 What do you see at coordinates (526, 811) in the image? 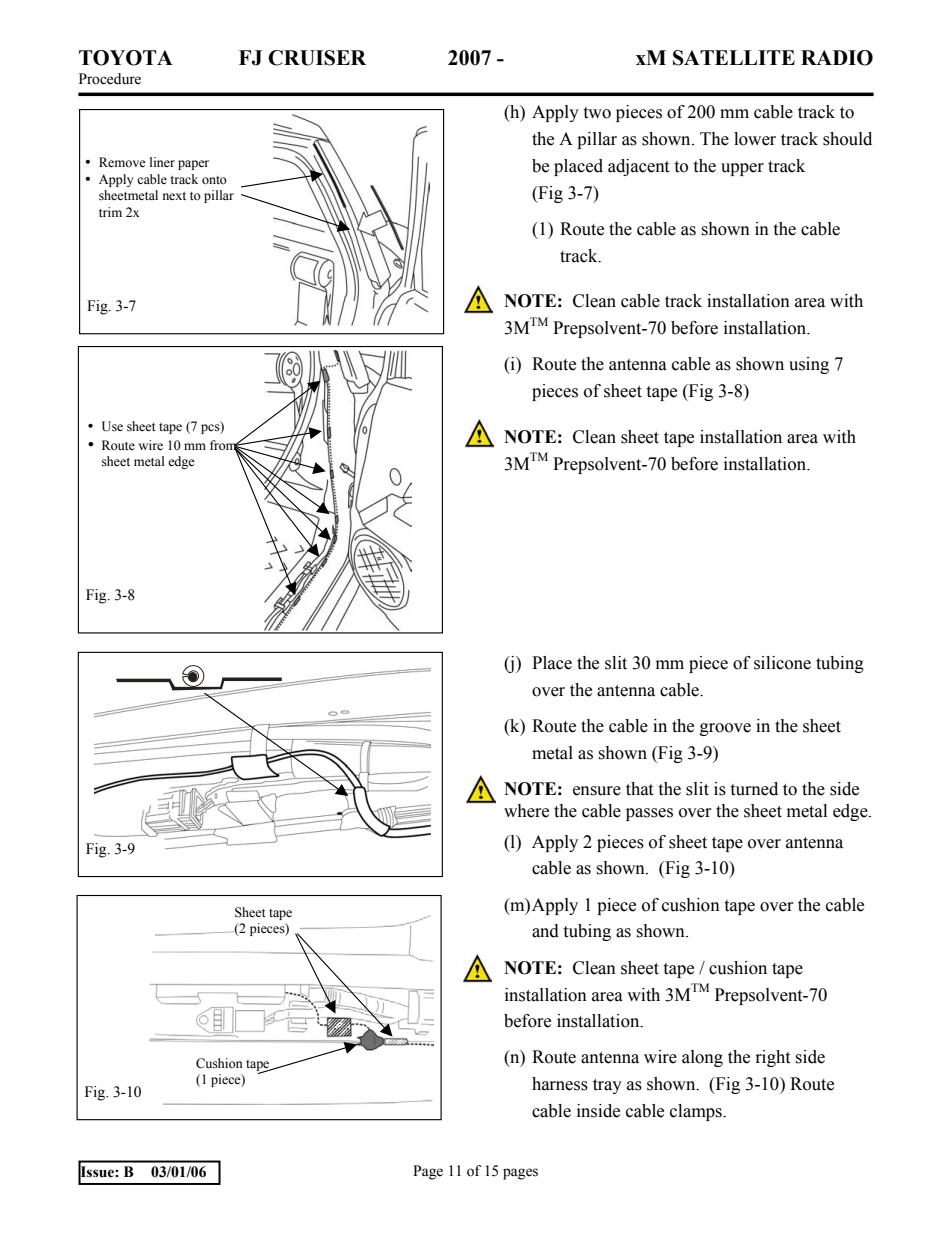
I see `where` at bounding box center [526, 811].
